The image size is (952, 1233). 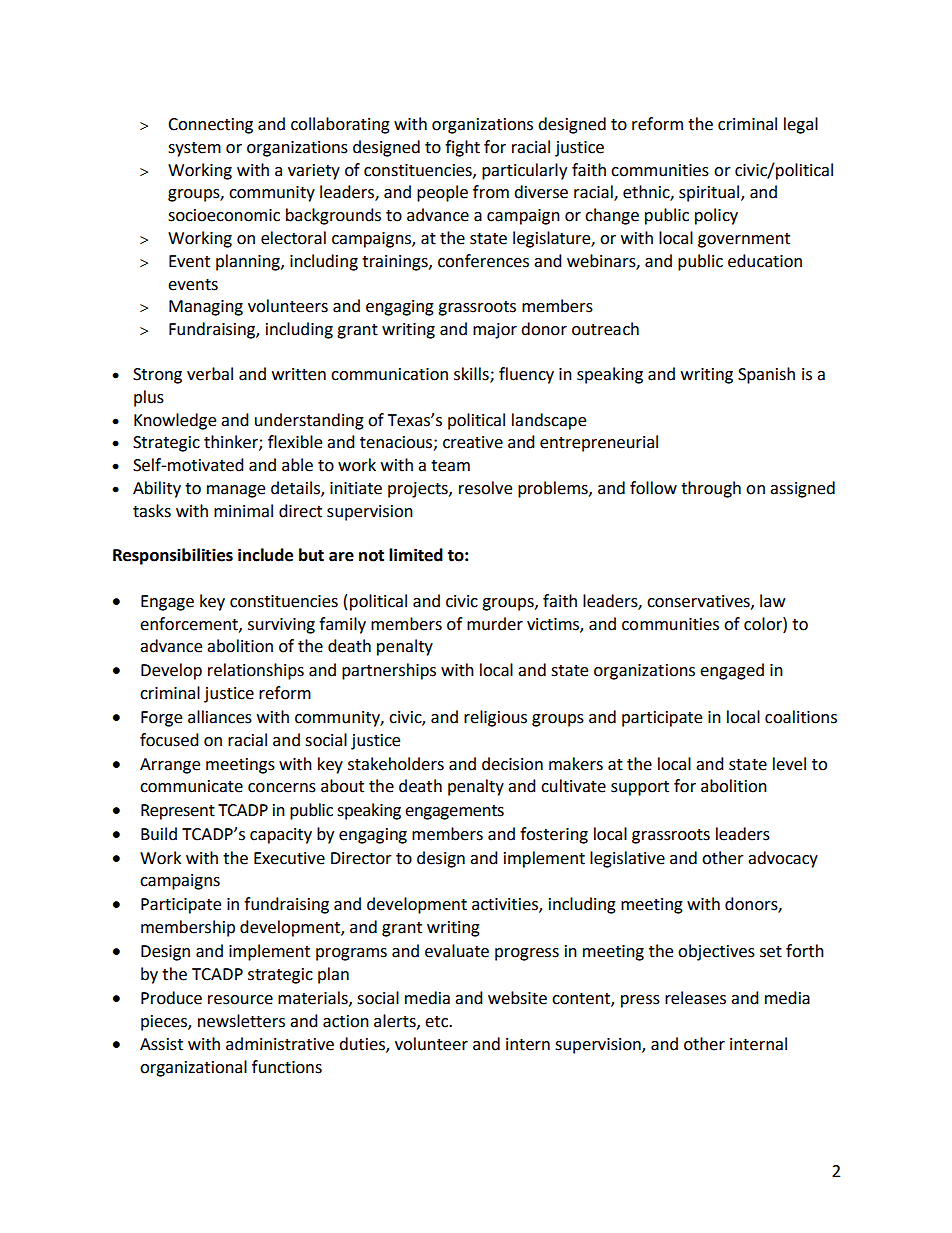 What do you see at coordinates (462, 148) in the document?
I see `fight` at bounding box center [462, 148].
